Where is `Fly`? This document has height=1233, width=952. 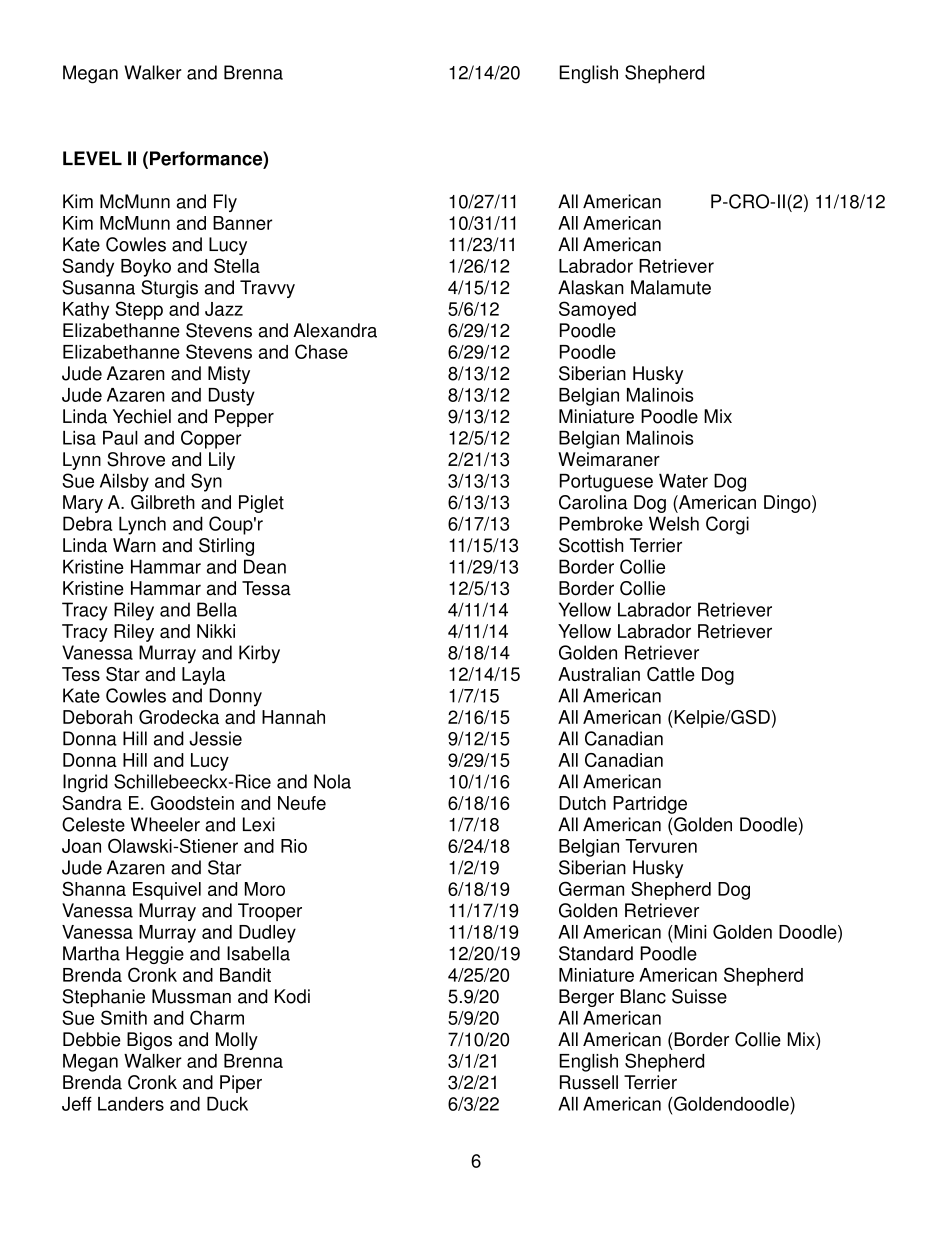
Fly is located at coordinates (225, 203).
